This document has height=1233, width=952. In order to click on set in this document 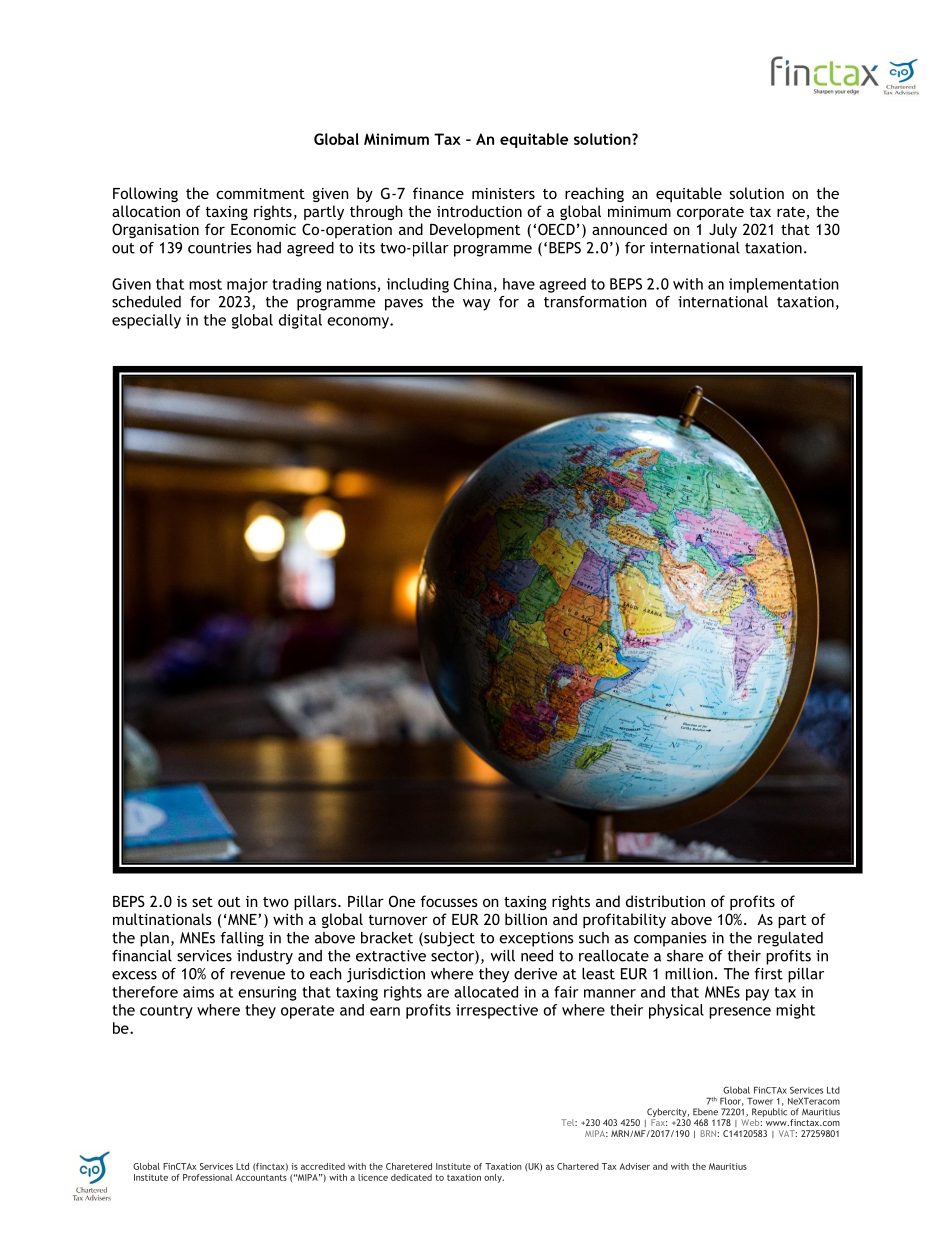, I will do `click(202, 902)`.
